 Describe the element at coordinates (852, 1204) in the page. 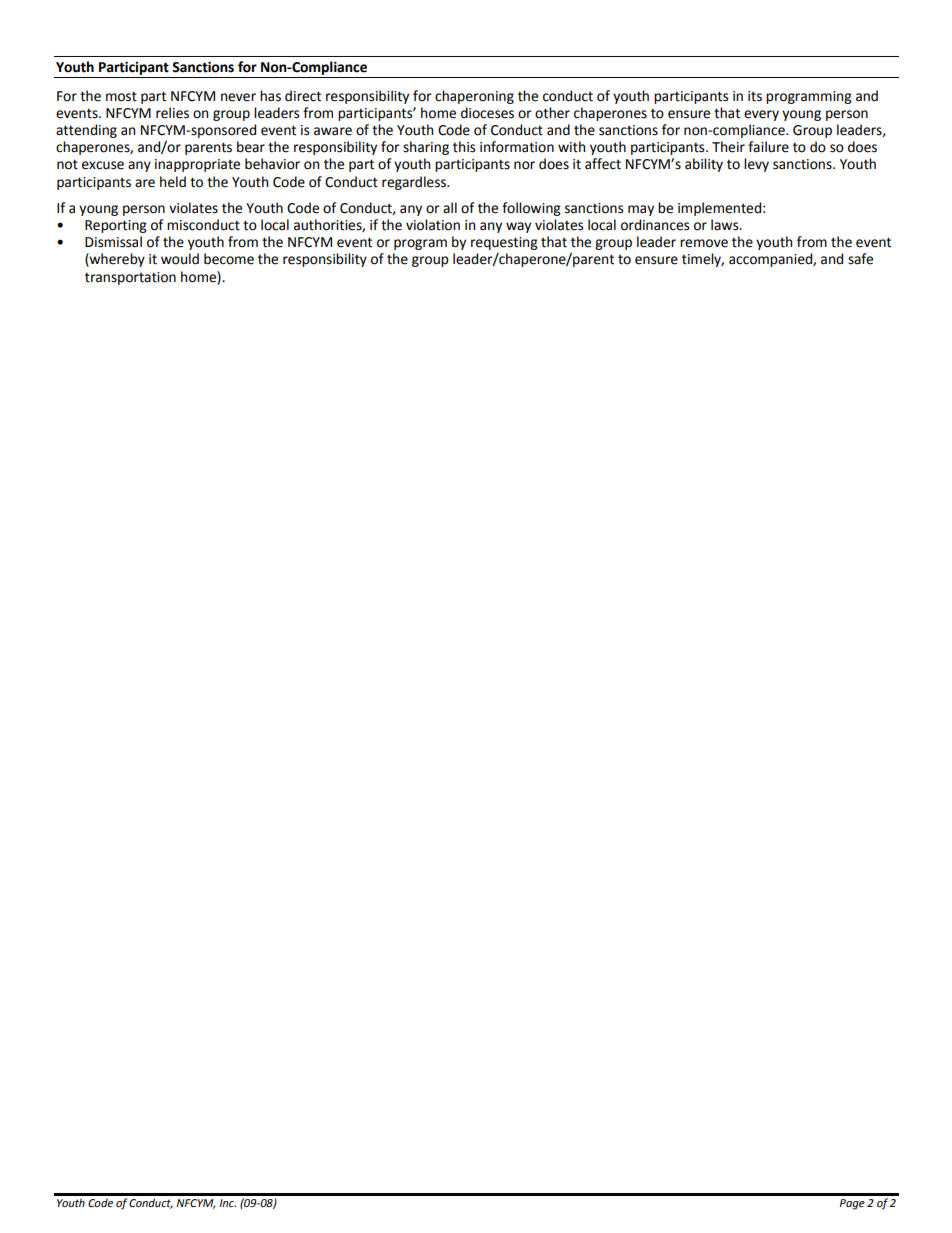

I see `Page` at that location.
